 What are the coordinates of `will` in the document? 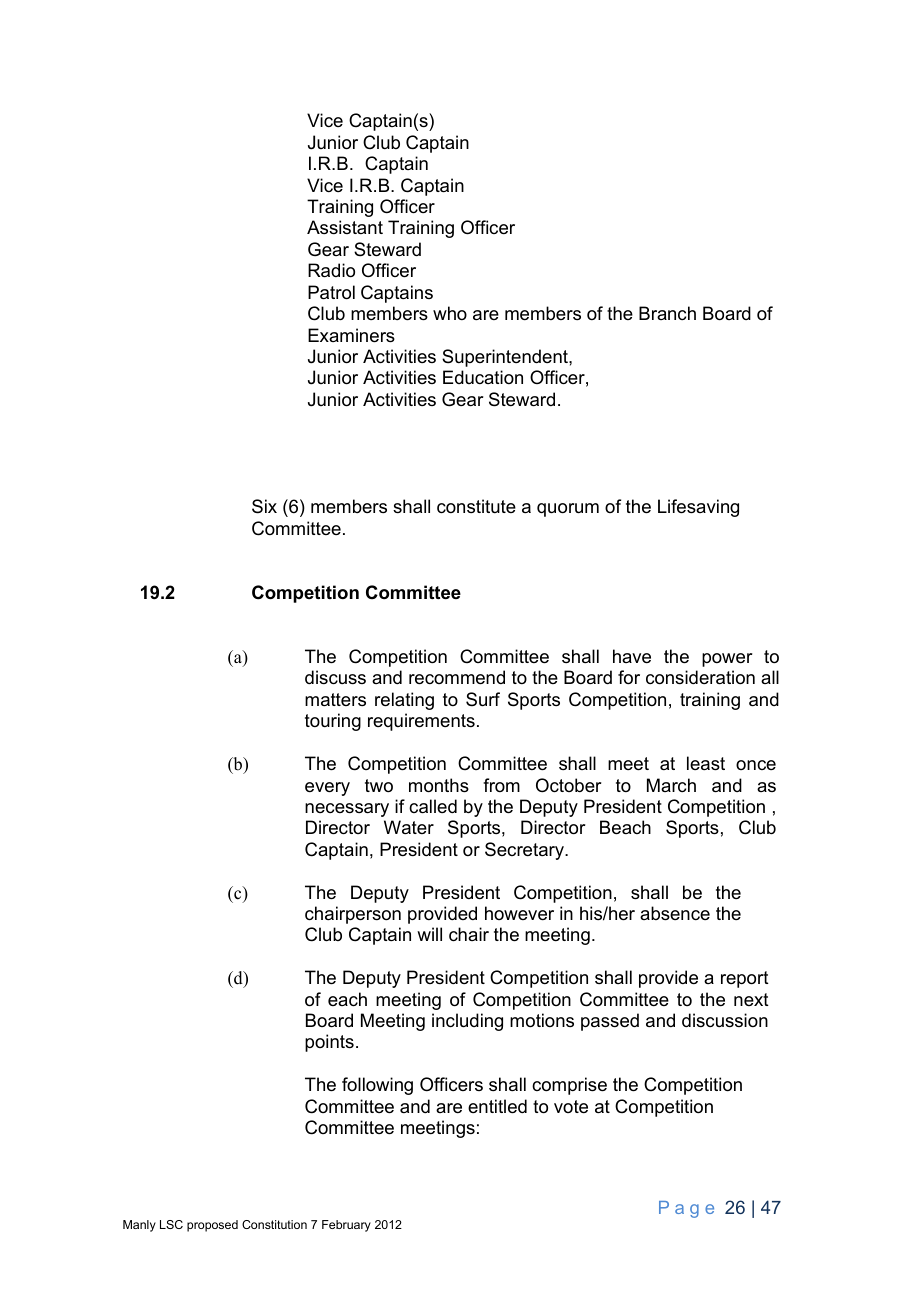 It's located at (429, 934).
